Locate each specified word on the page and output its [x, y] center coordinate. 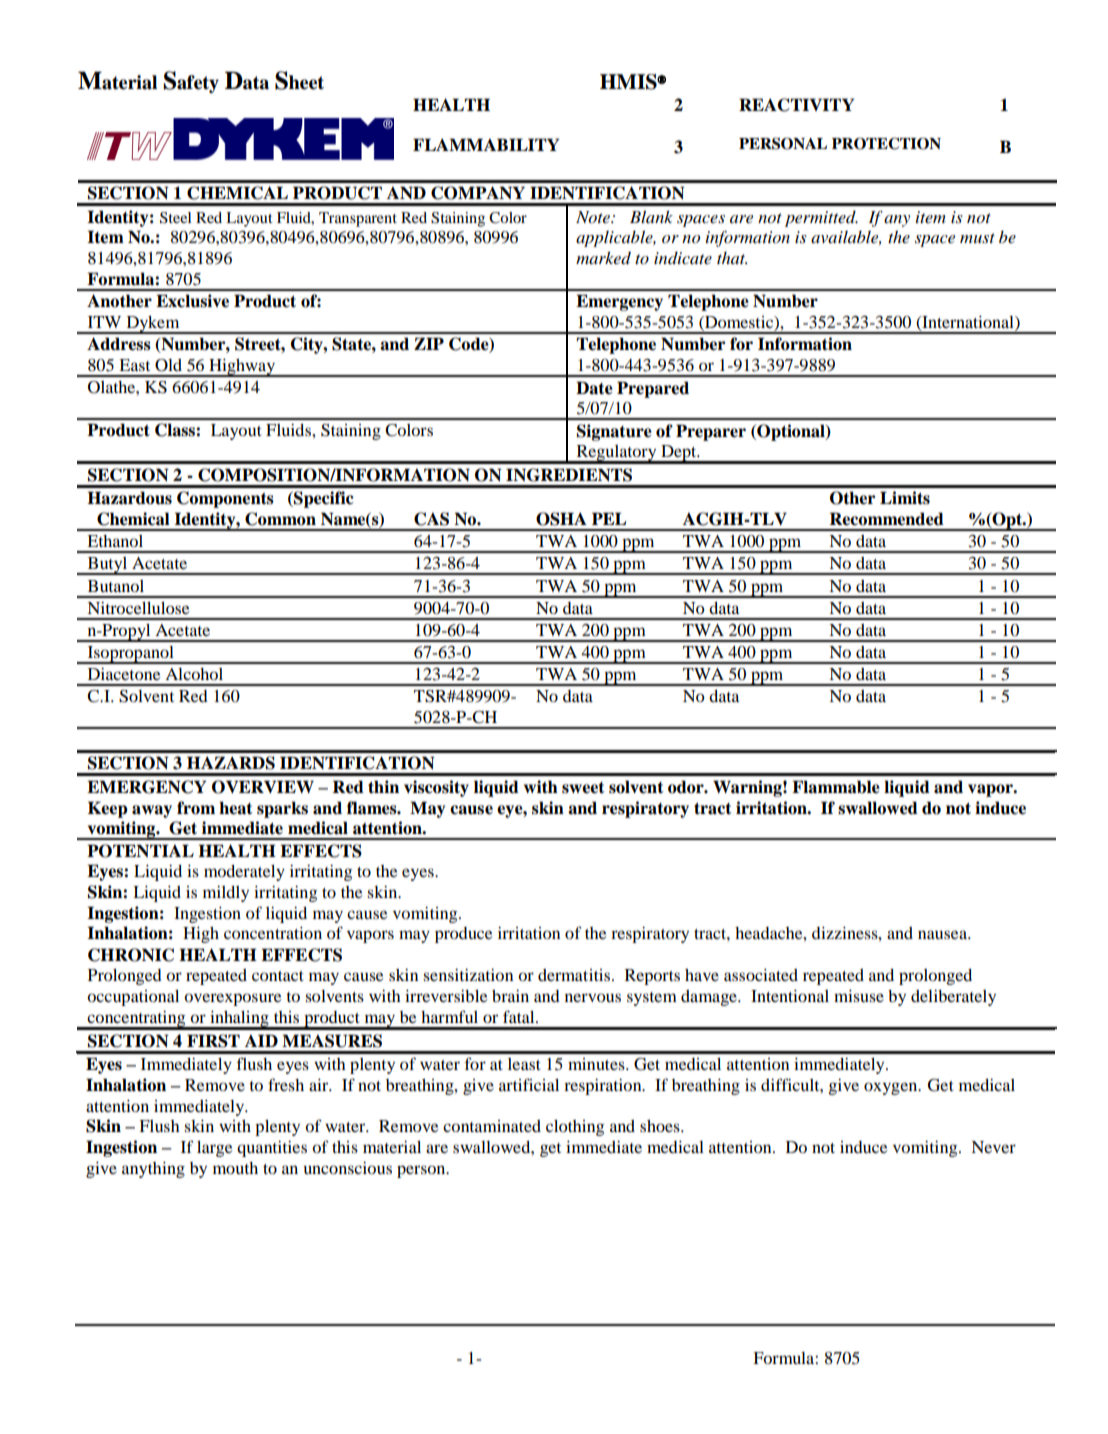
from [196, 808]
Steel [175, 218]
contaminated [492, 1126]
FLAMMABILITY [486, 144]
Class [176, 430]
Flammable [836, 787]
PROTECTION [886, 143]
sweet [583, 788]
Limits [905, 498]
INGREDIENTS [569, 475]
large [214, 1149]
